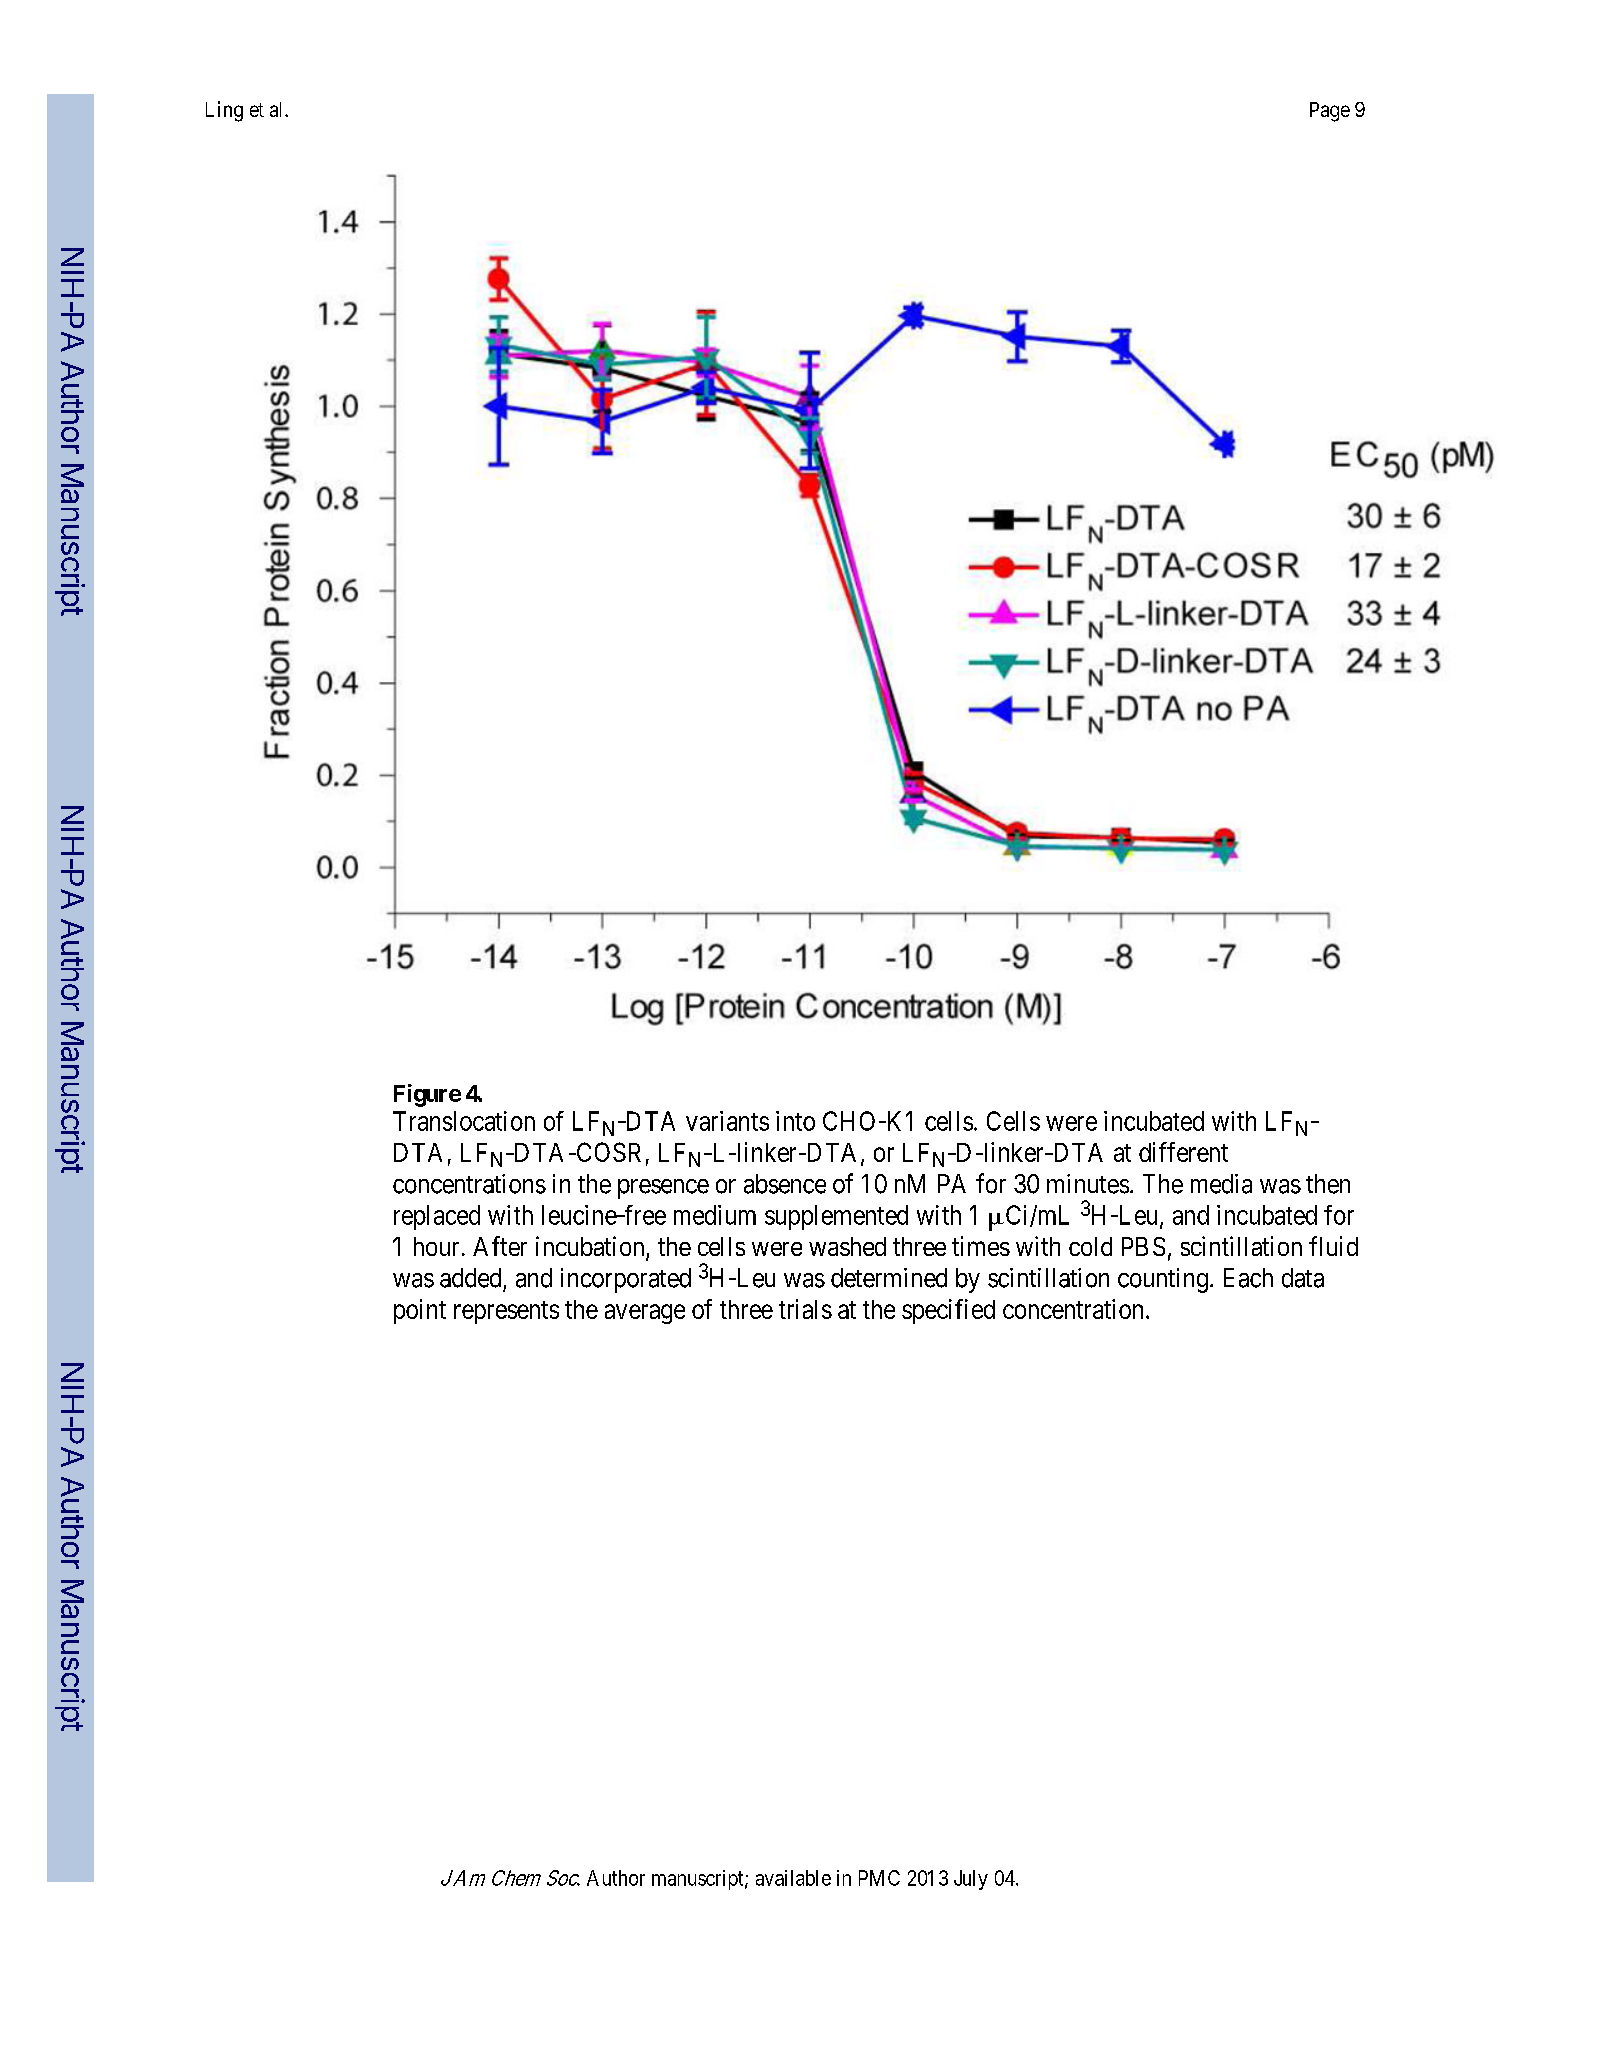 The image size is (1600, 2070). Describe the element at coordinates (1221, 1184) in the document. I see `media` at that location.
